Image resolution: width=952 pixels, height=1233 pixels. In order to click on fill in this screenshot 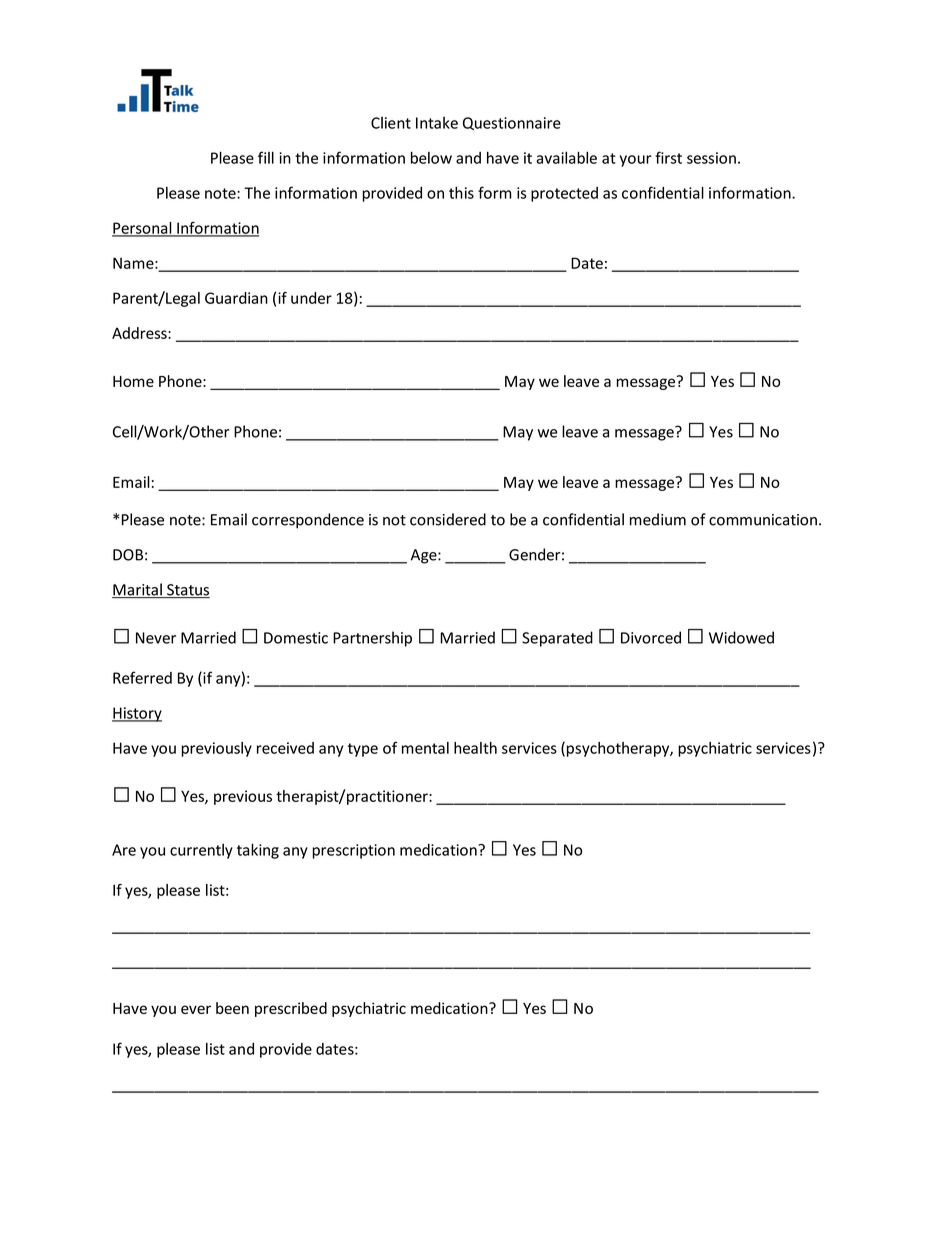, I will do `click(266, 157)`.
